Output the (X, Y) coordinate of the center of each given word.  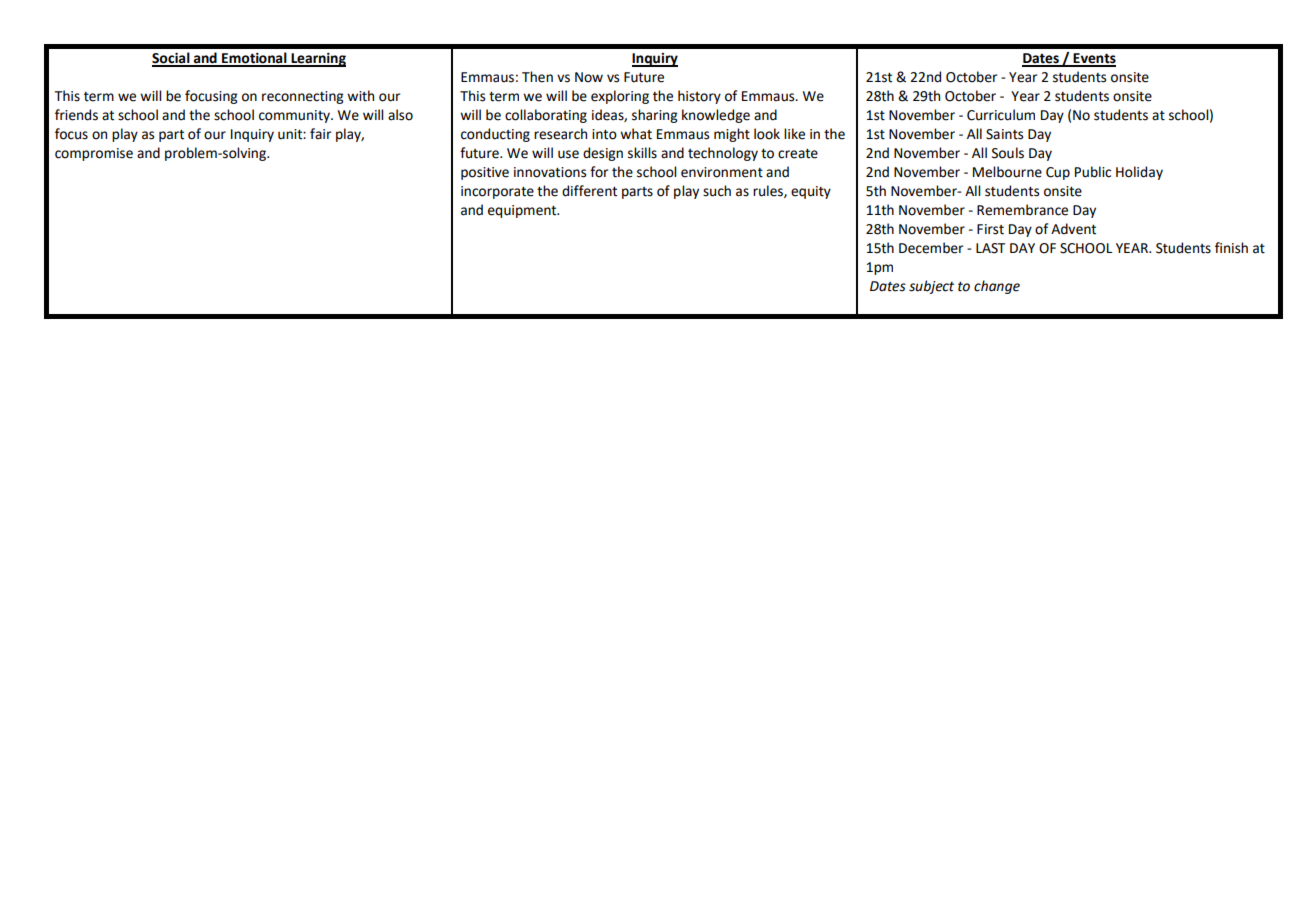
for (599, 172)
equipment (523, 211)
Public (1093, 172)
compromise (94, 154)
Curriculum (1001, 115)
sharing (655, 116)
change (997, 287)
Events (1094, 59)
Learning (317, 60)
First (990, 229)
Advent (1073, 229)
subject (931, 287)
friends (76, 115)
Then (537, 77)
